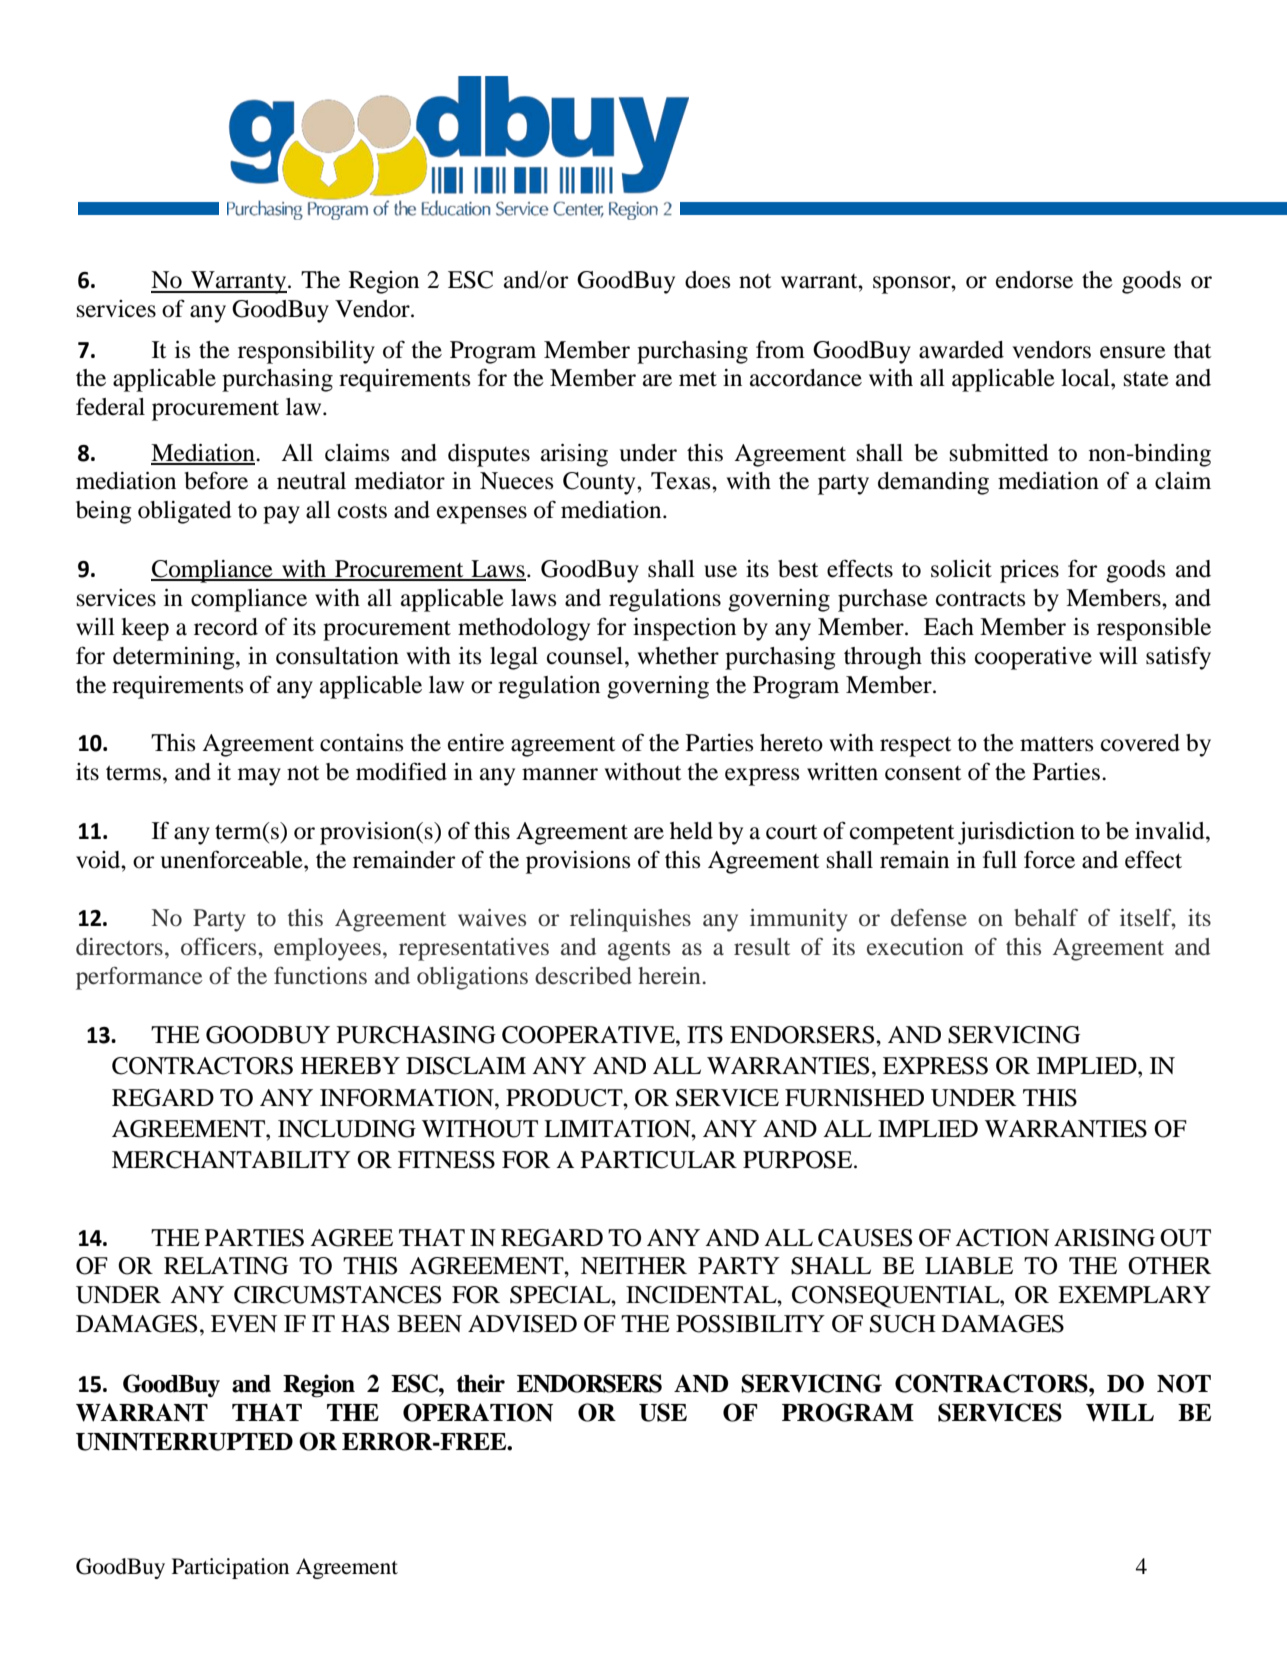  I want to click on may, so click(259, 777).
